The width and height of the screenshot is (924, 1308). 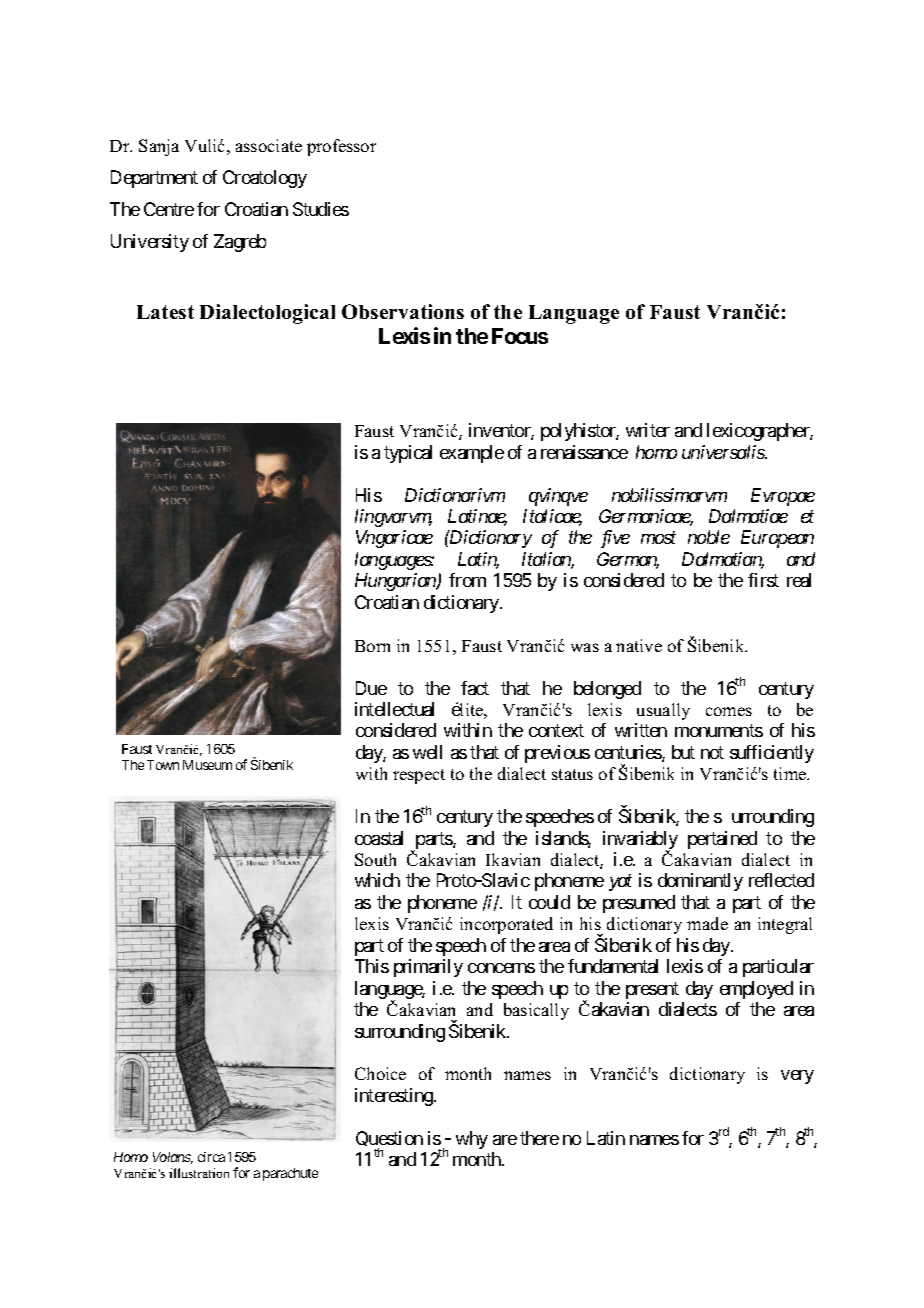 I want to click on example, so click(x=472, y=454).
